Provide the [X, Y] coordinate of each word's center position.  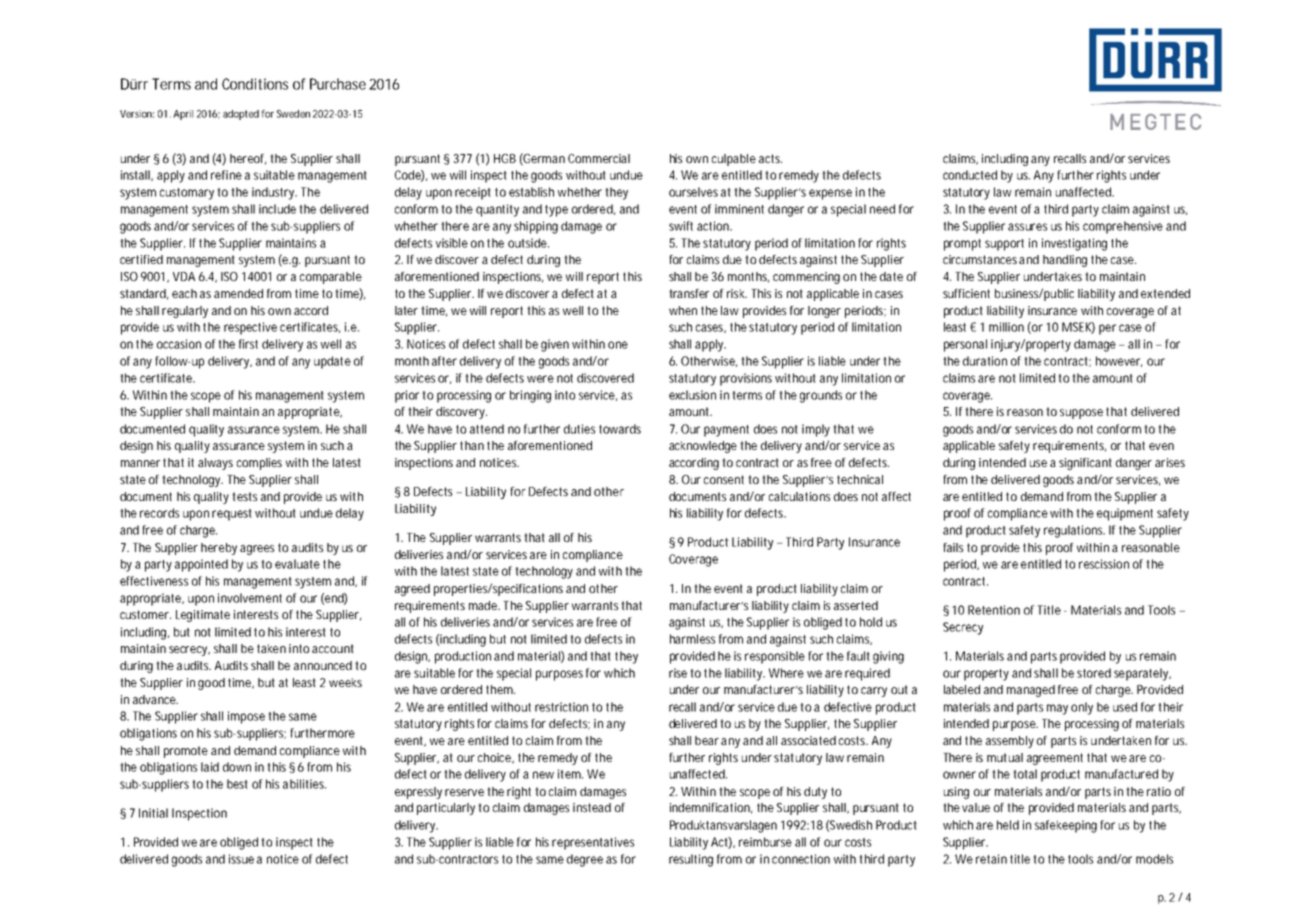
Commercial [599, 158]
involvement [250, 598]
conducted [970, 175]
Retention [994, 610]
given [555, 345]
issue [241, 859]
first [248, 344]
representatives [593, 843]
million [1006, 327]
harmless [692, 639]
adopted [241, 115]
